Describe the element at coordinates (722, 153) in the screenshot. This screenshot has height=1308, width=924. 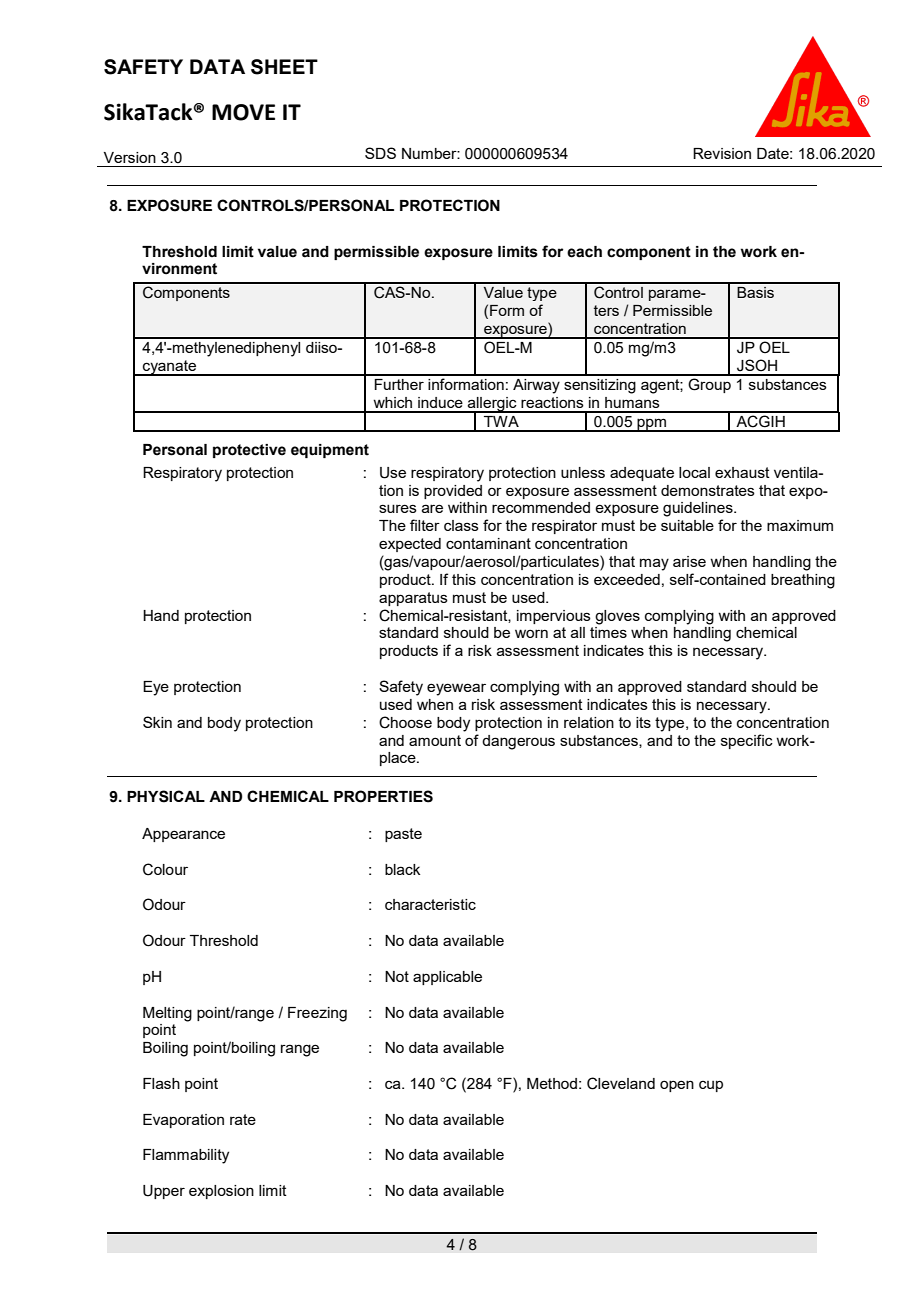
I see `Revision` at that location.
